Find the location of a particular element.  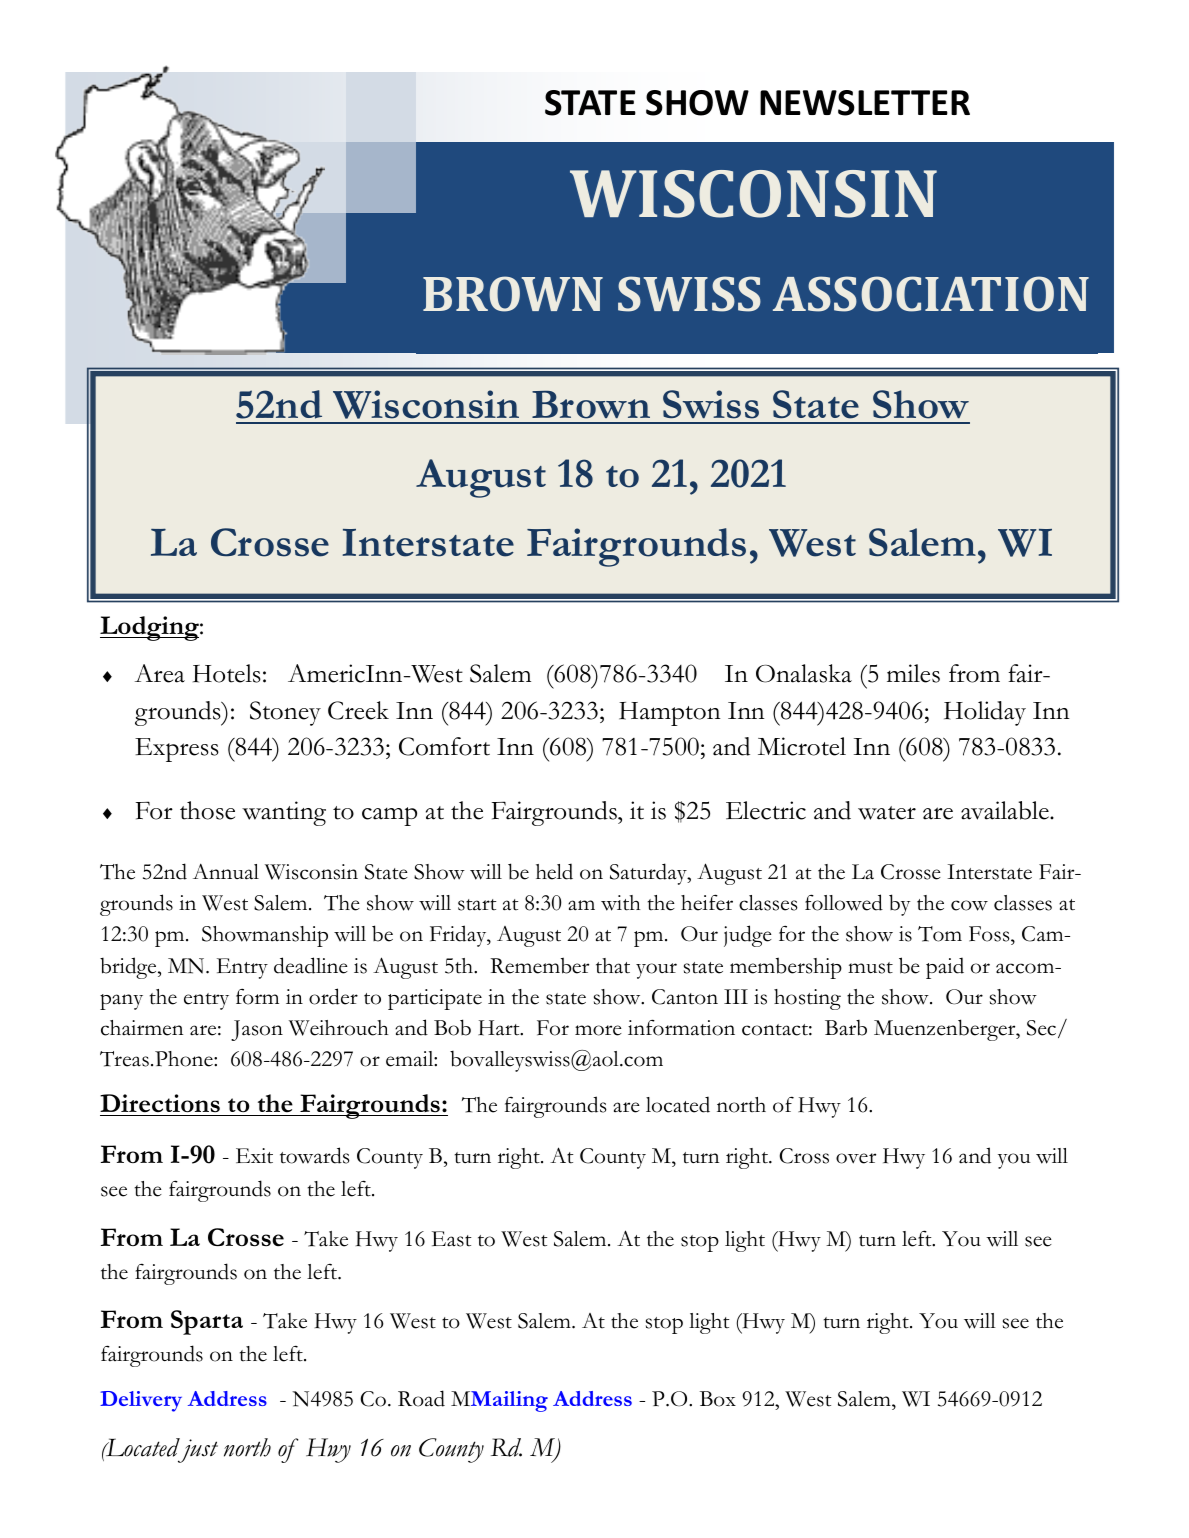

over is located at coordinates (856, 1158).
